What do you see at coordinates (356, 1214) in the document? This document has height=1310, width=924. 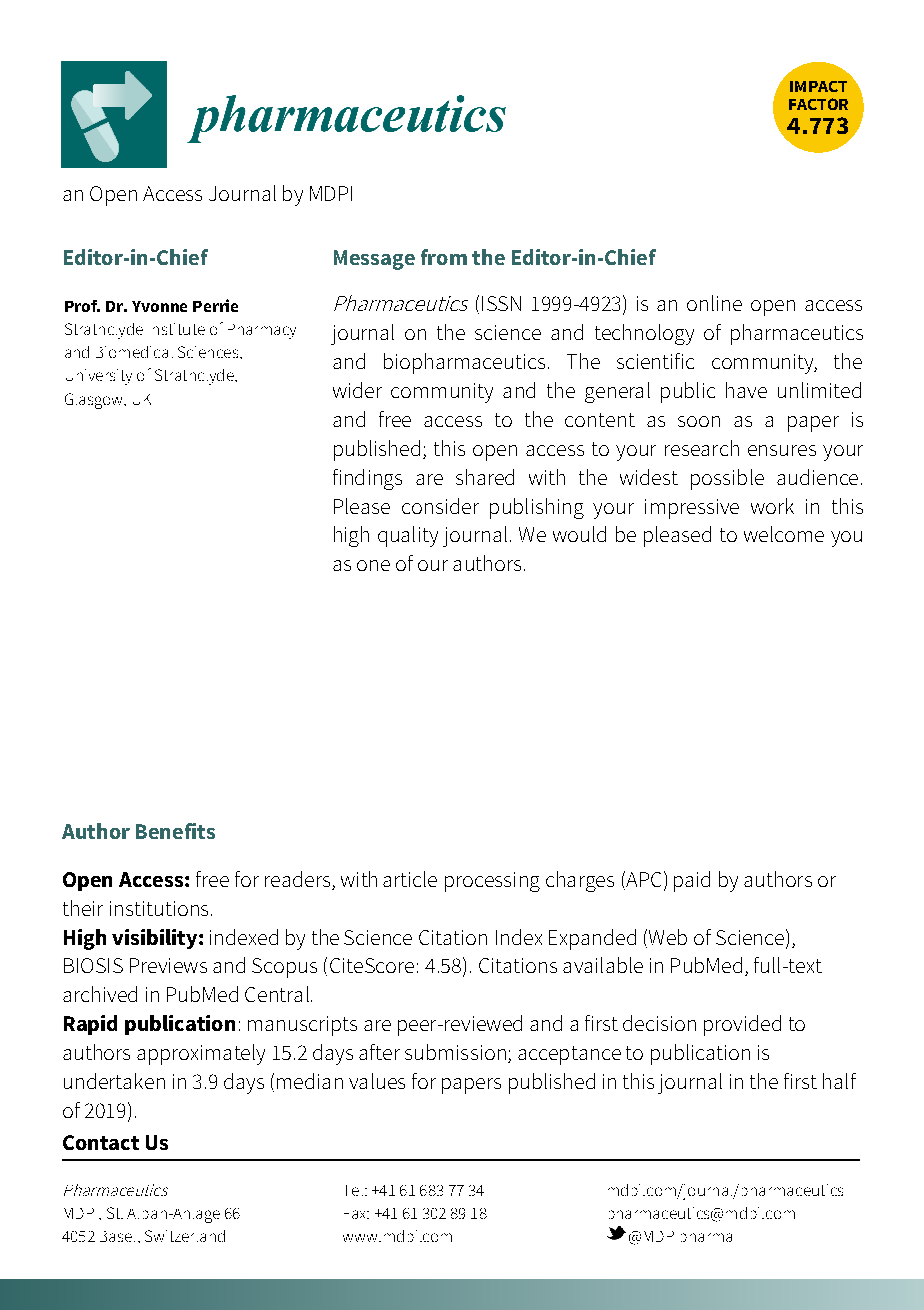 I see `Fax` at bounding box center [356, 1214].
